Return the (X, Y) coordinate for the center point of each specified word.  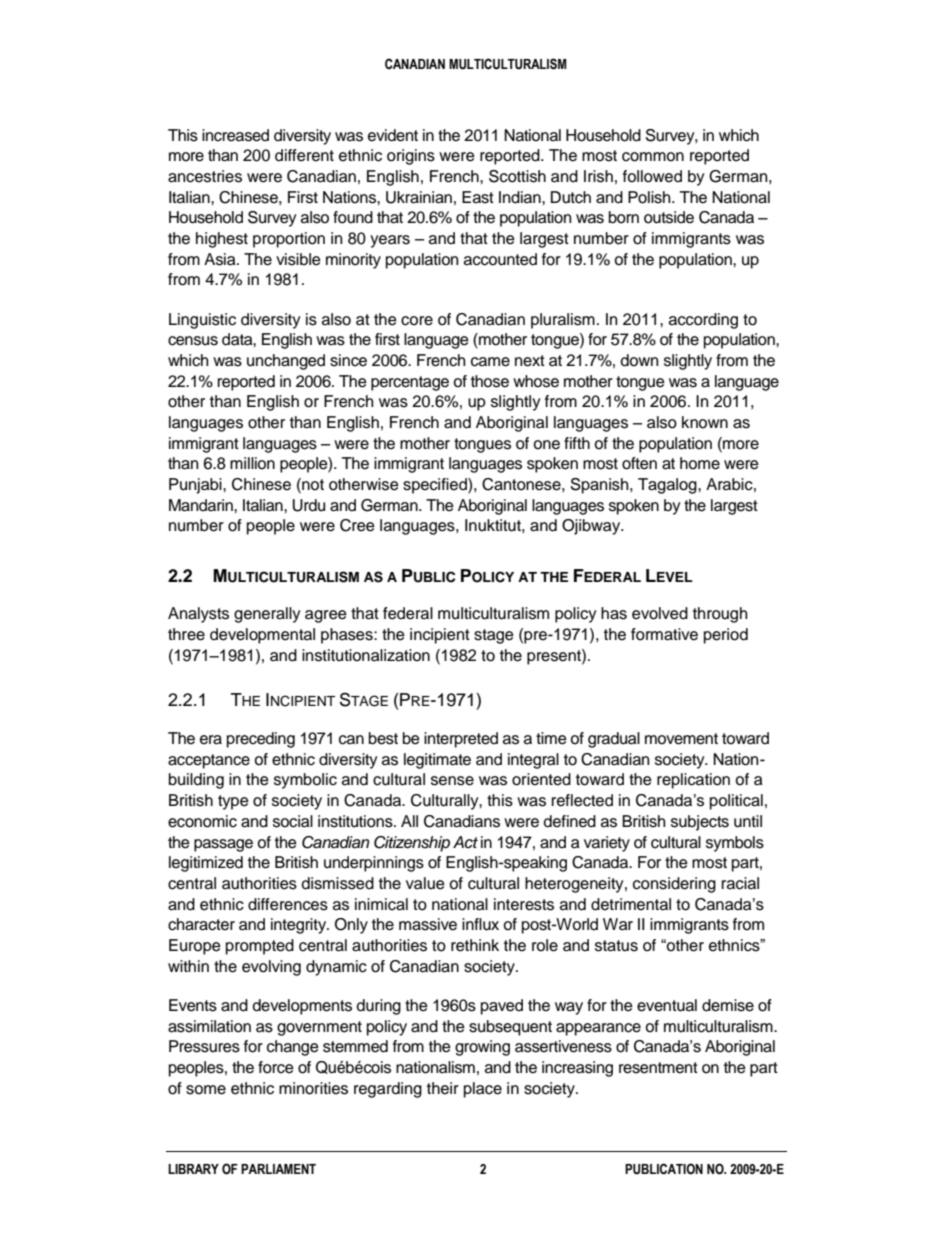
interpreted (461, 740)
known (705, 422)
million (252, 463)
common (653, 157)
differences (288, 904)
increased (235, 135)
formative (664, 634)
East (478, 197)
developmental (262, 636)
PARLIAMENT (278, 1169)
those (490, 381)
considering (674, 885)
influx (480, 924)
